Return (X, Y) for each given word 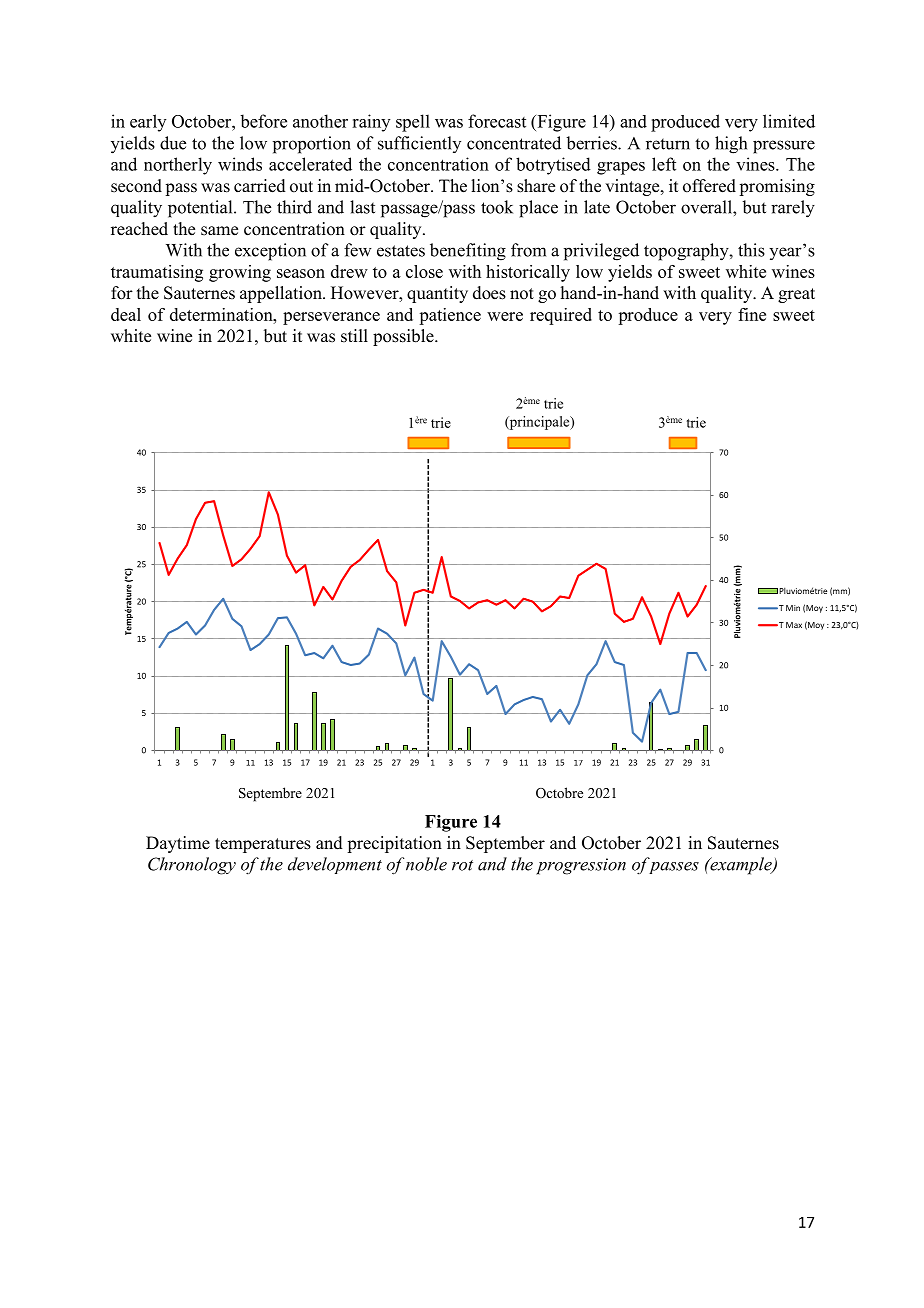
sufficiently (419, 144)
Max (794, 625)
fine (752, 314)
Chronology (192, 866)
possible (404, 337)
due (173, 143)
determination (222, 314)
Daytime (178, 844)
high (731, 145)
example (741, 866)
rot (462, 865)
